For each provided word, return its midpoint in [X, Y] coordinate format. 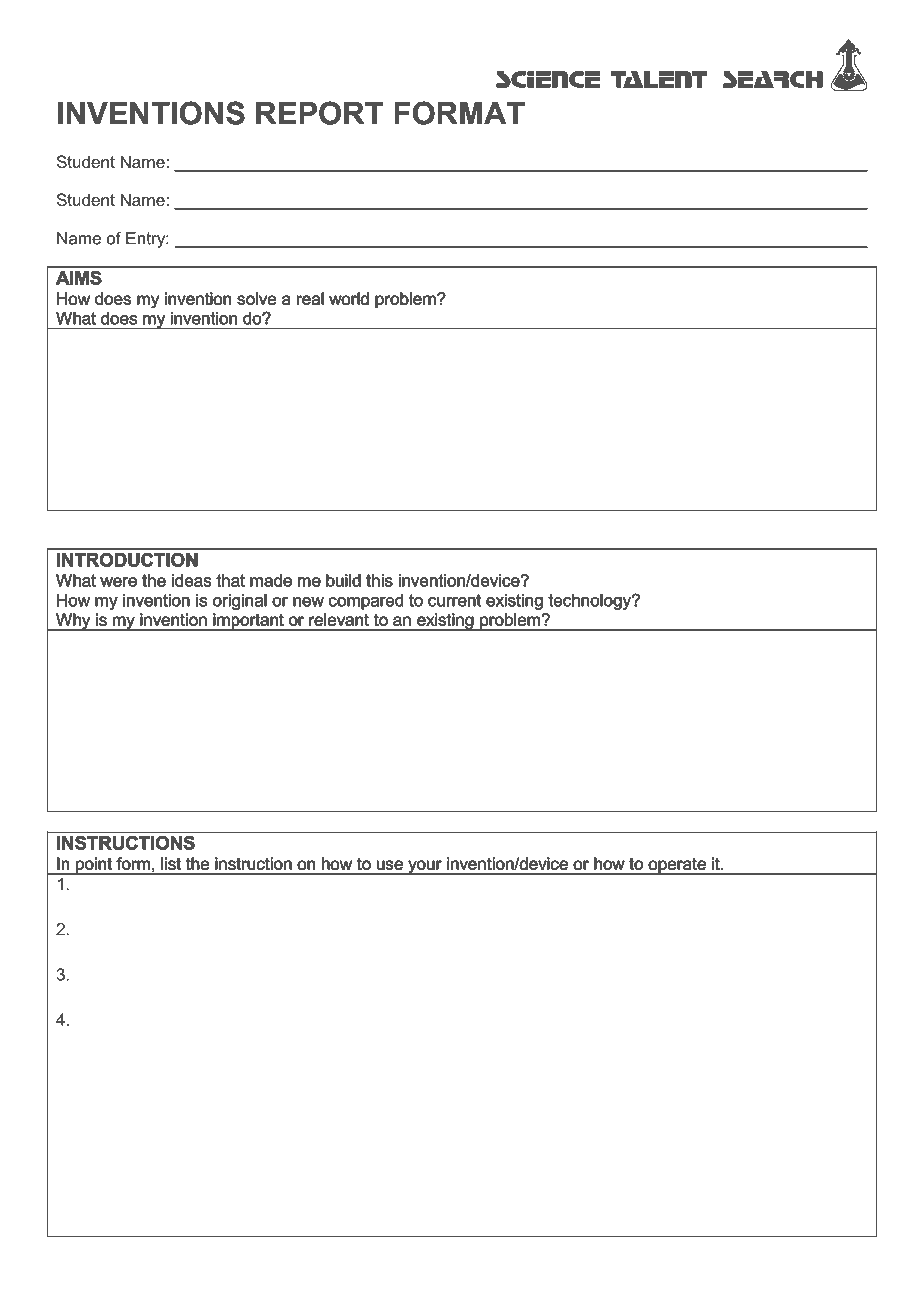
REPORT [319, 113]
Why [73, 622]
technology [591, 602]
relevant [338, 619]
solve [256, 298]
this [379, 580]
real [310, 298]
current [454, 600]
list [171, 863]
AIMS [78, 278]
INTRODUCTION [127, 560]
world [349, 298]
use [390, 865]
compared [366, 602]
